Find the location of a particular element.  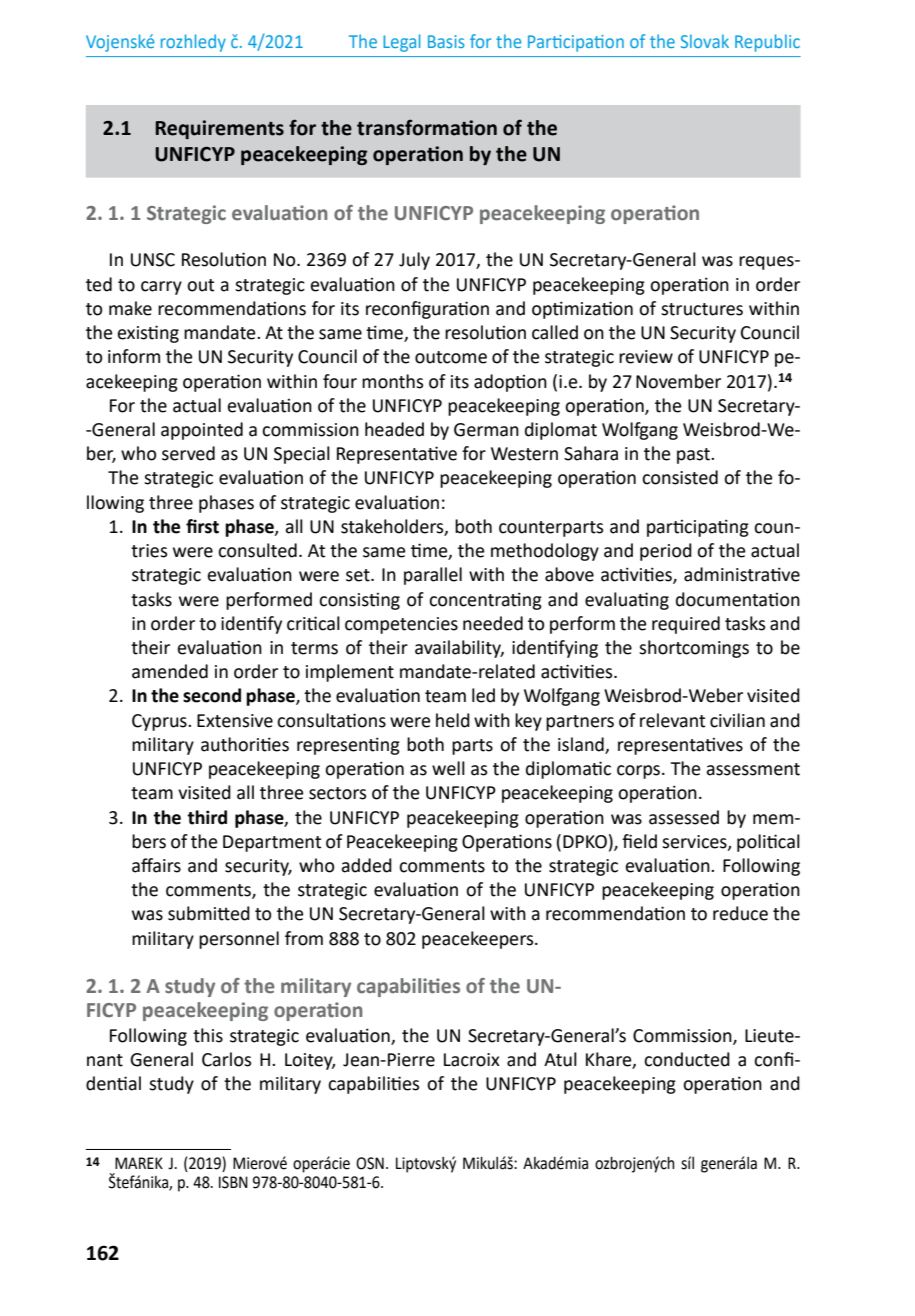

amended is located at coordinates (170, 671).
